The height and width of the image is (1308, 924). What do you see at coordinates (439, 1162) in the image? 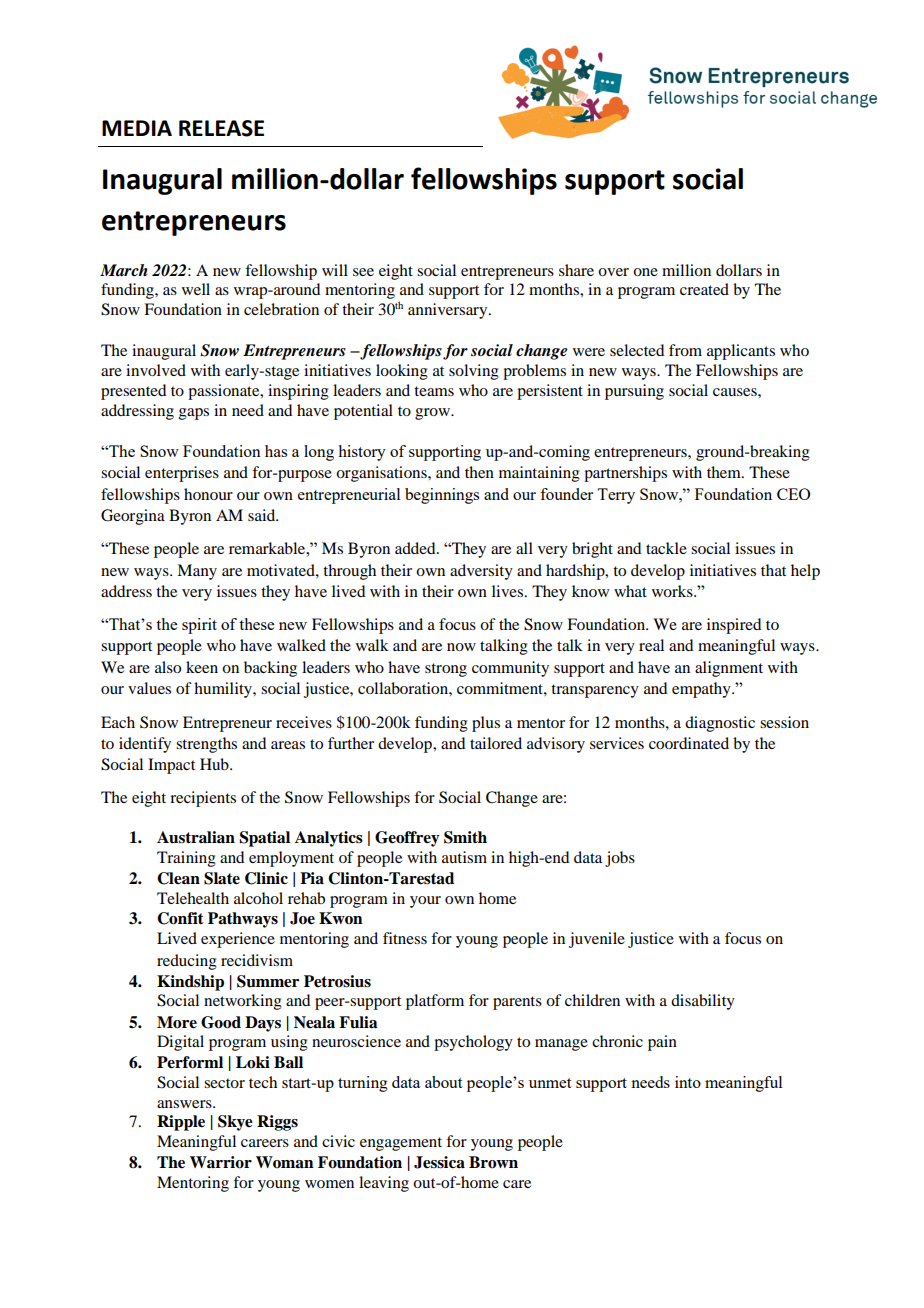
I see `Jessica` at bounding box center [439, 1162].
